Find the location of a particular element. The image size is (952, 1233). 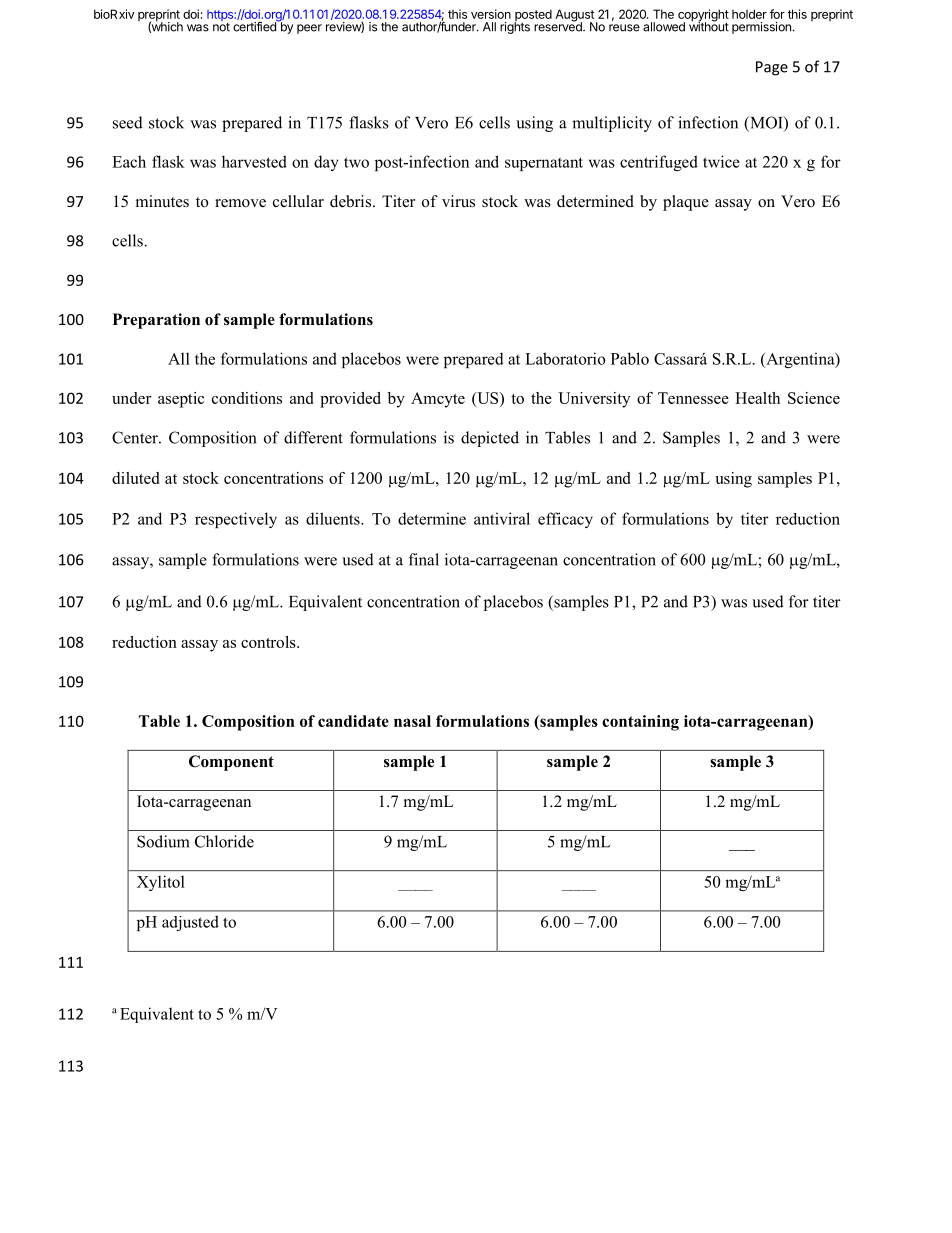

containing is located at coordinates (640, 723).
